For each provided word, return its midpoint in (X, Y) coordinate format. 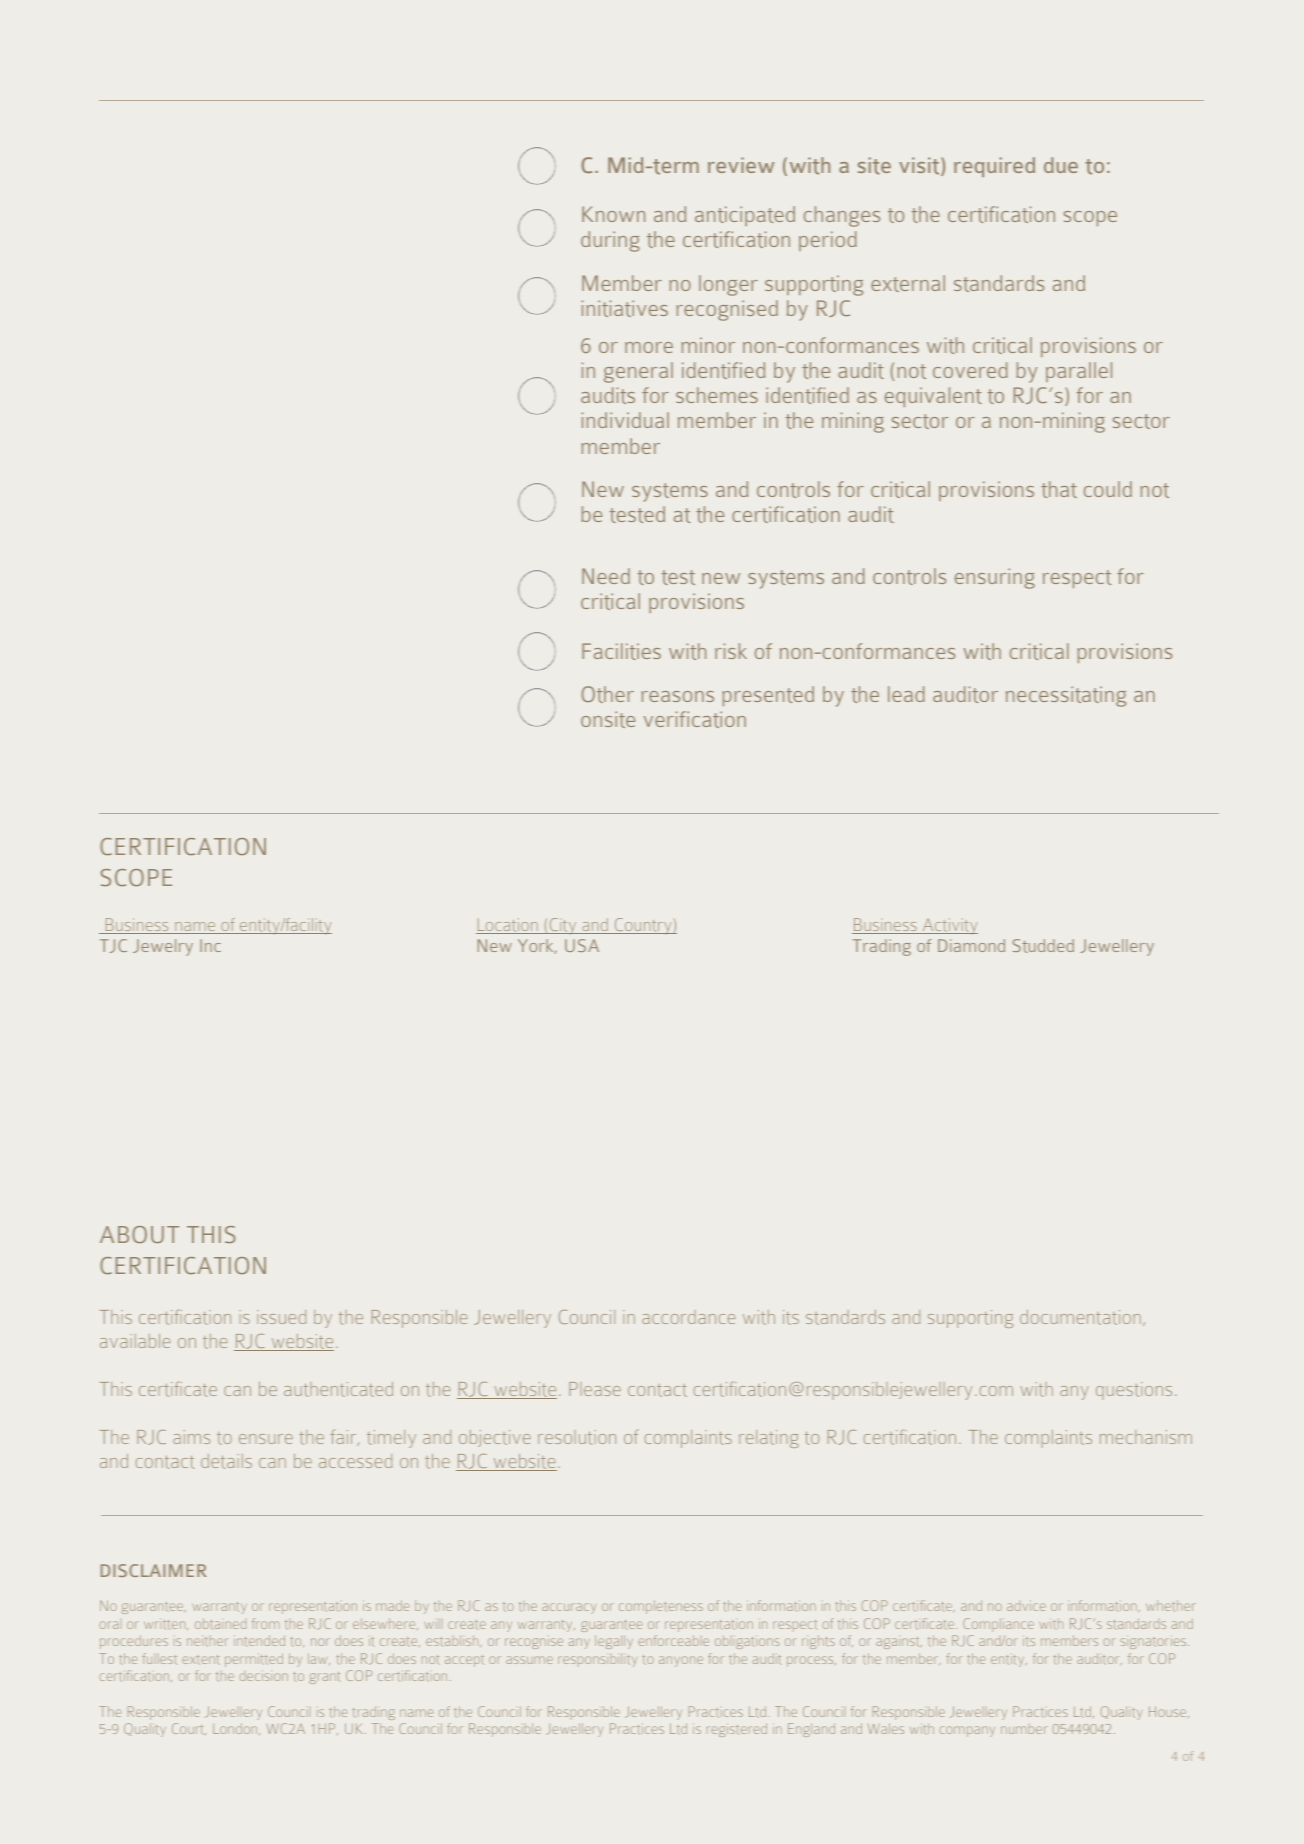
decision (264, 1675)
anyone (681, 1661)
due (1061, 165)
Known (613, 214)
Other (607, 694)
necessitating (1066, 696)
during (610, 241)
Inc (210, 945)
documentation (1080, 1317)
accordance (688, 1317)
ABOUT (139, 1234)
